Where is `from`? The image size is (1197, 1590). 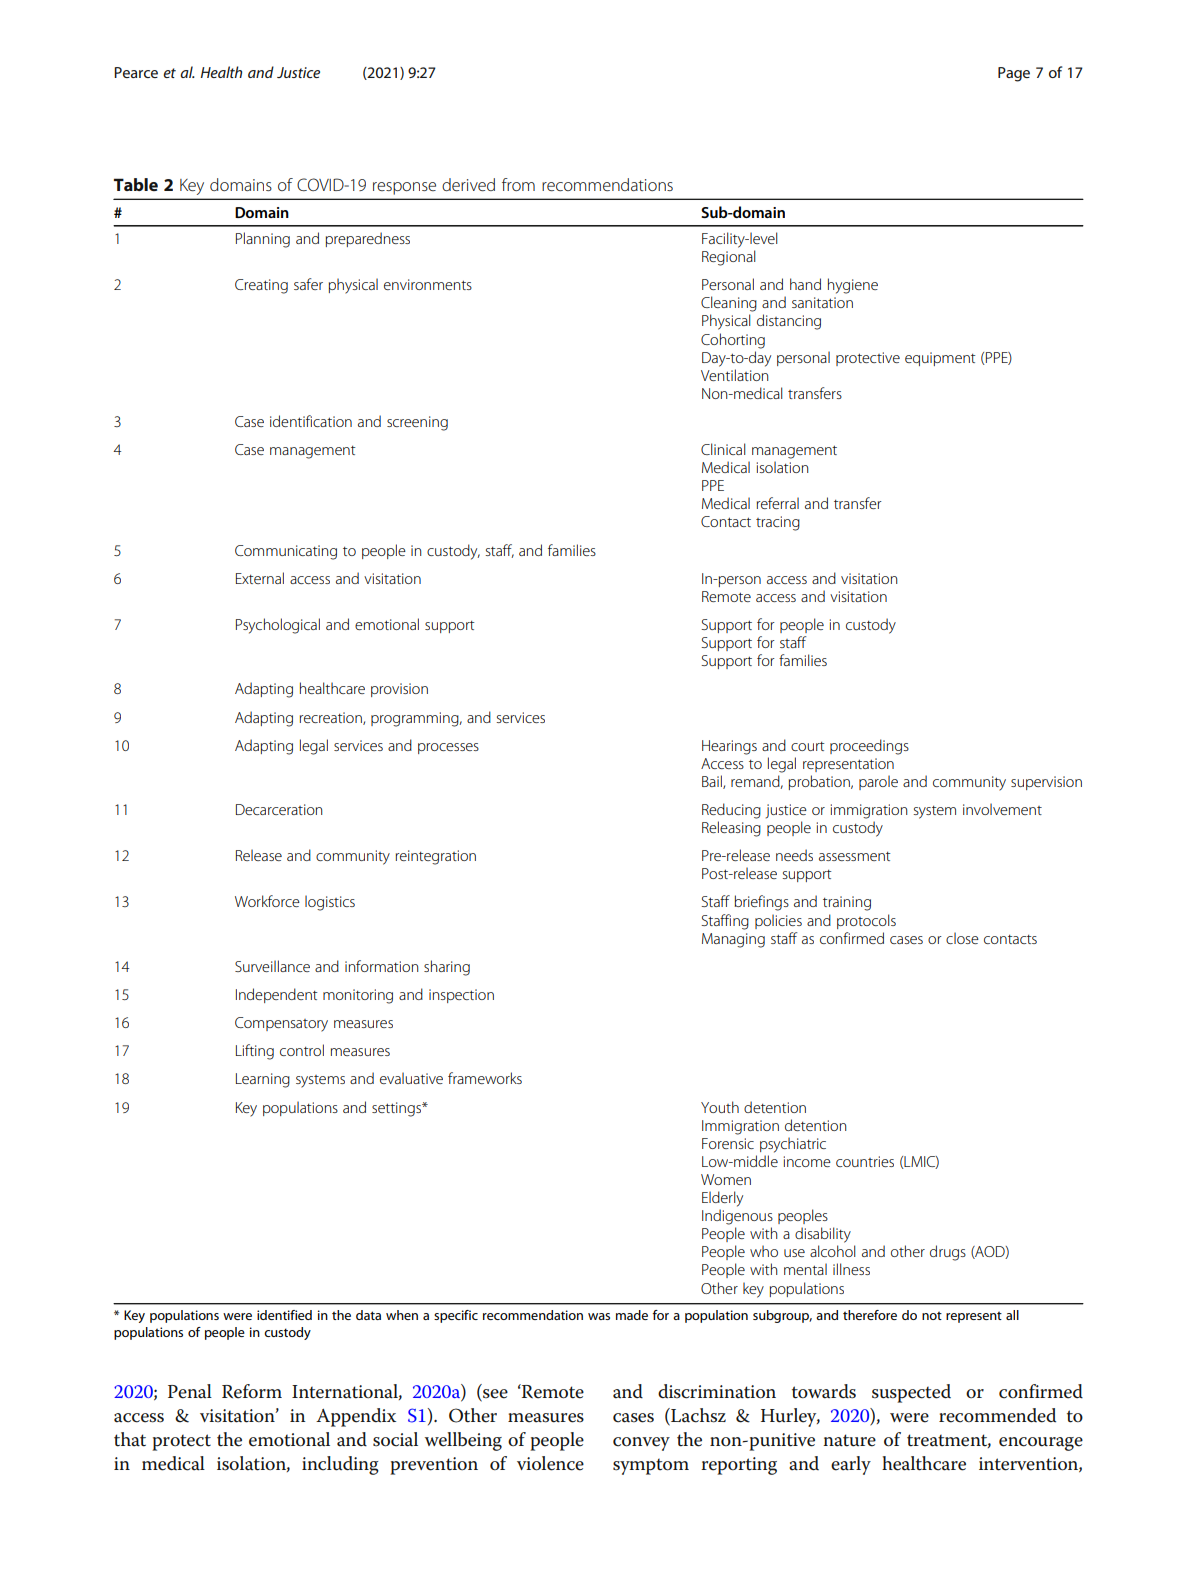 from is located at coordinates (518, 184).
